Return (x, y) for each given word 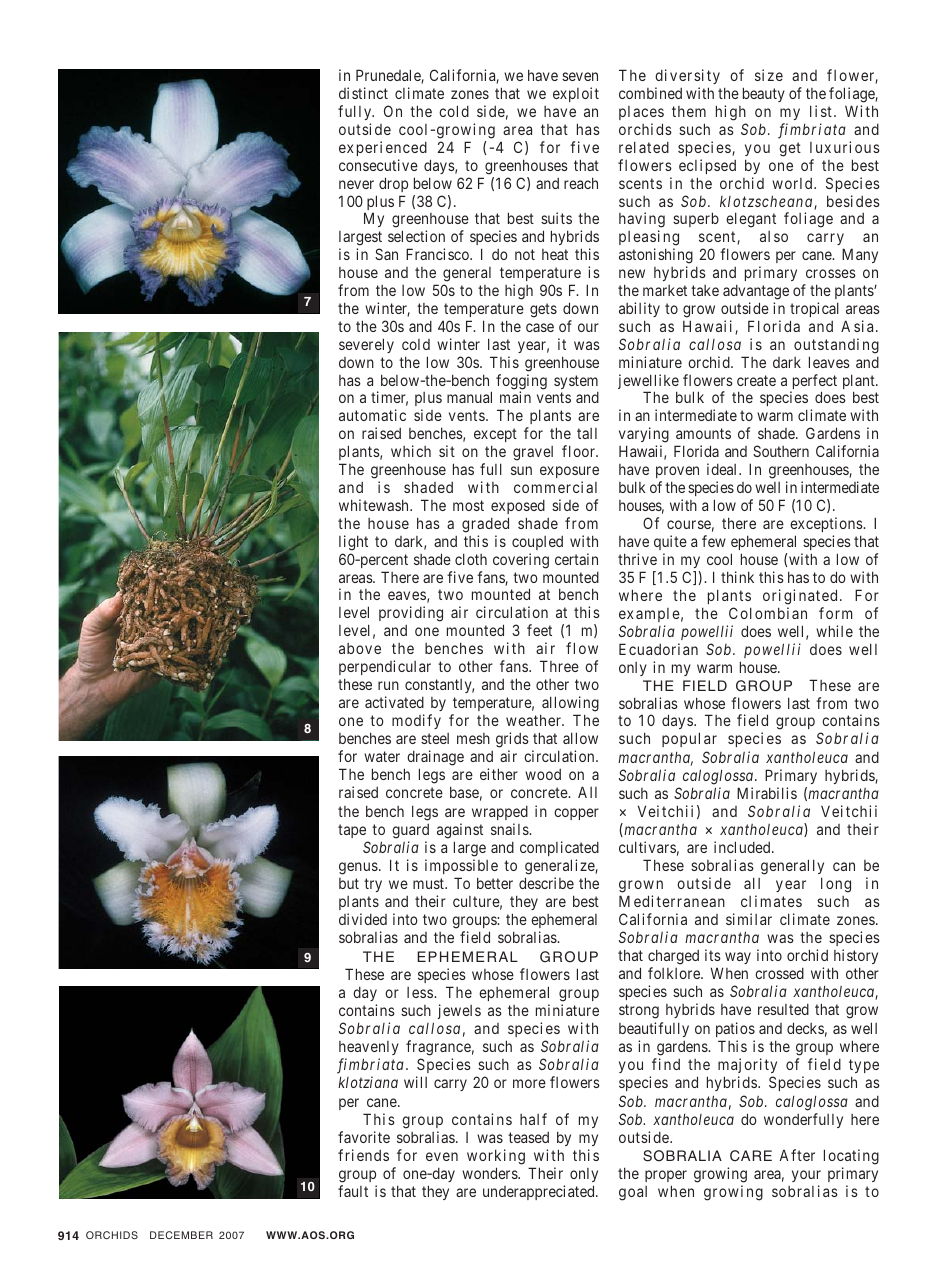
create (756, 380)
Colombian (768, 613)
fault (353, 1191)
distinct (363, 93)
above (360, 648)
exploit (576, 94)
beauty (764, 94)
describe (546, 883)
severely (366, 345)
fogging (521, 383)
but (349, 883)
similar (749, 919)
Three (559, 666)
